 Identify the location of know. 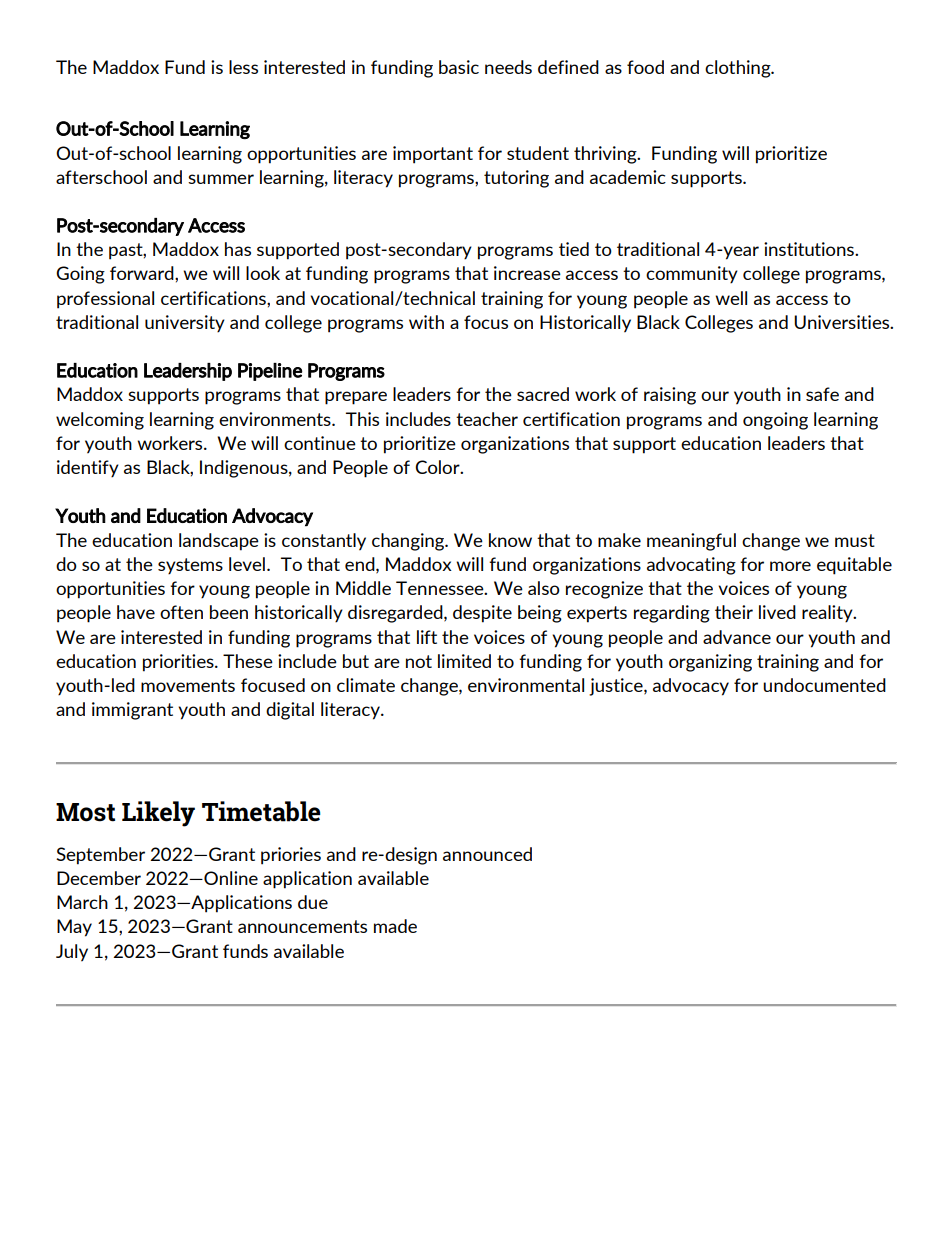
(510, 540).
